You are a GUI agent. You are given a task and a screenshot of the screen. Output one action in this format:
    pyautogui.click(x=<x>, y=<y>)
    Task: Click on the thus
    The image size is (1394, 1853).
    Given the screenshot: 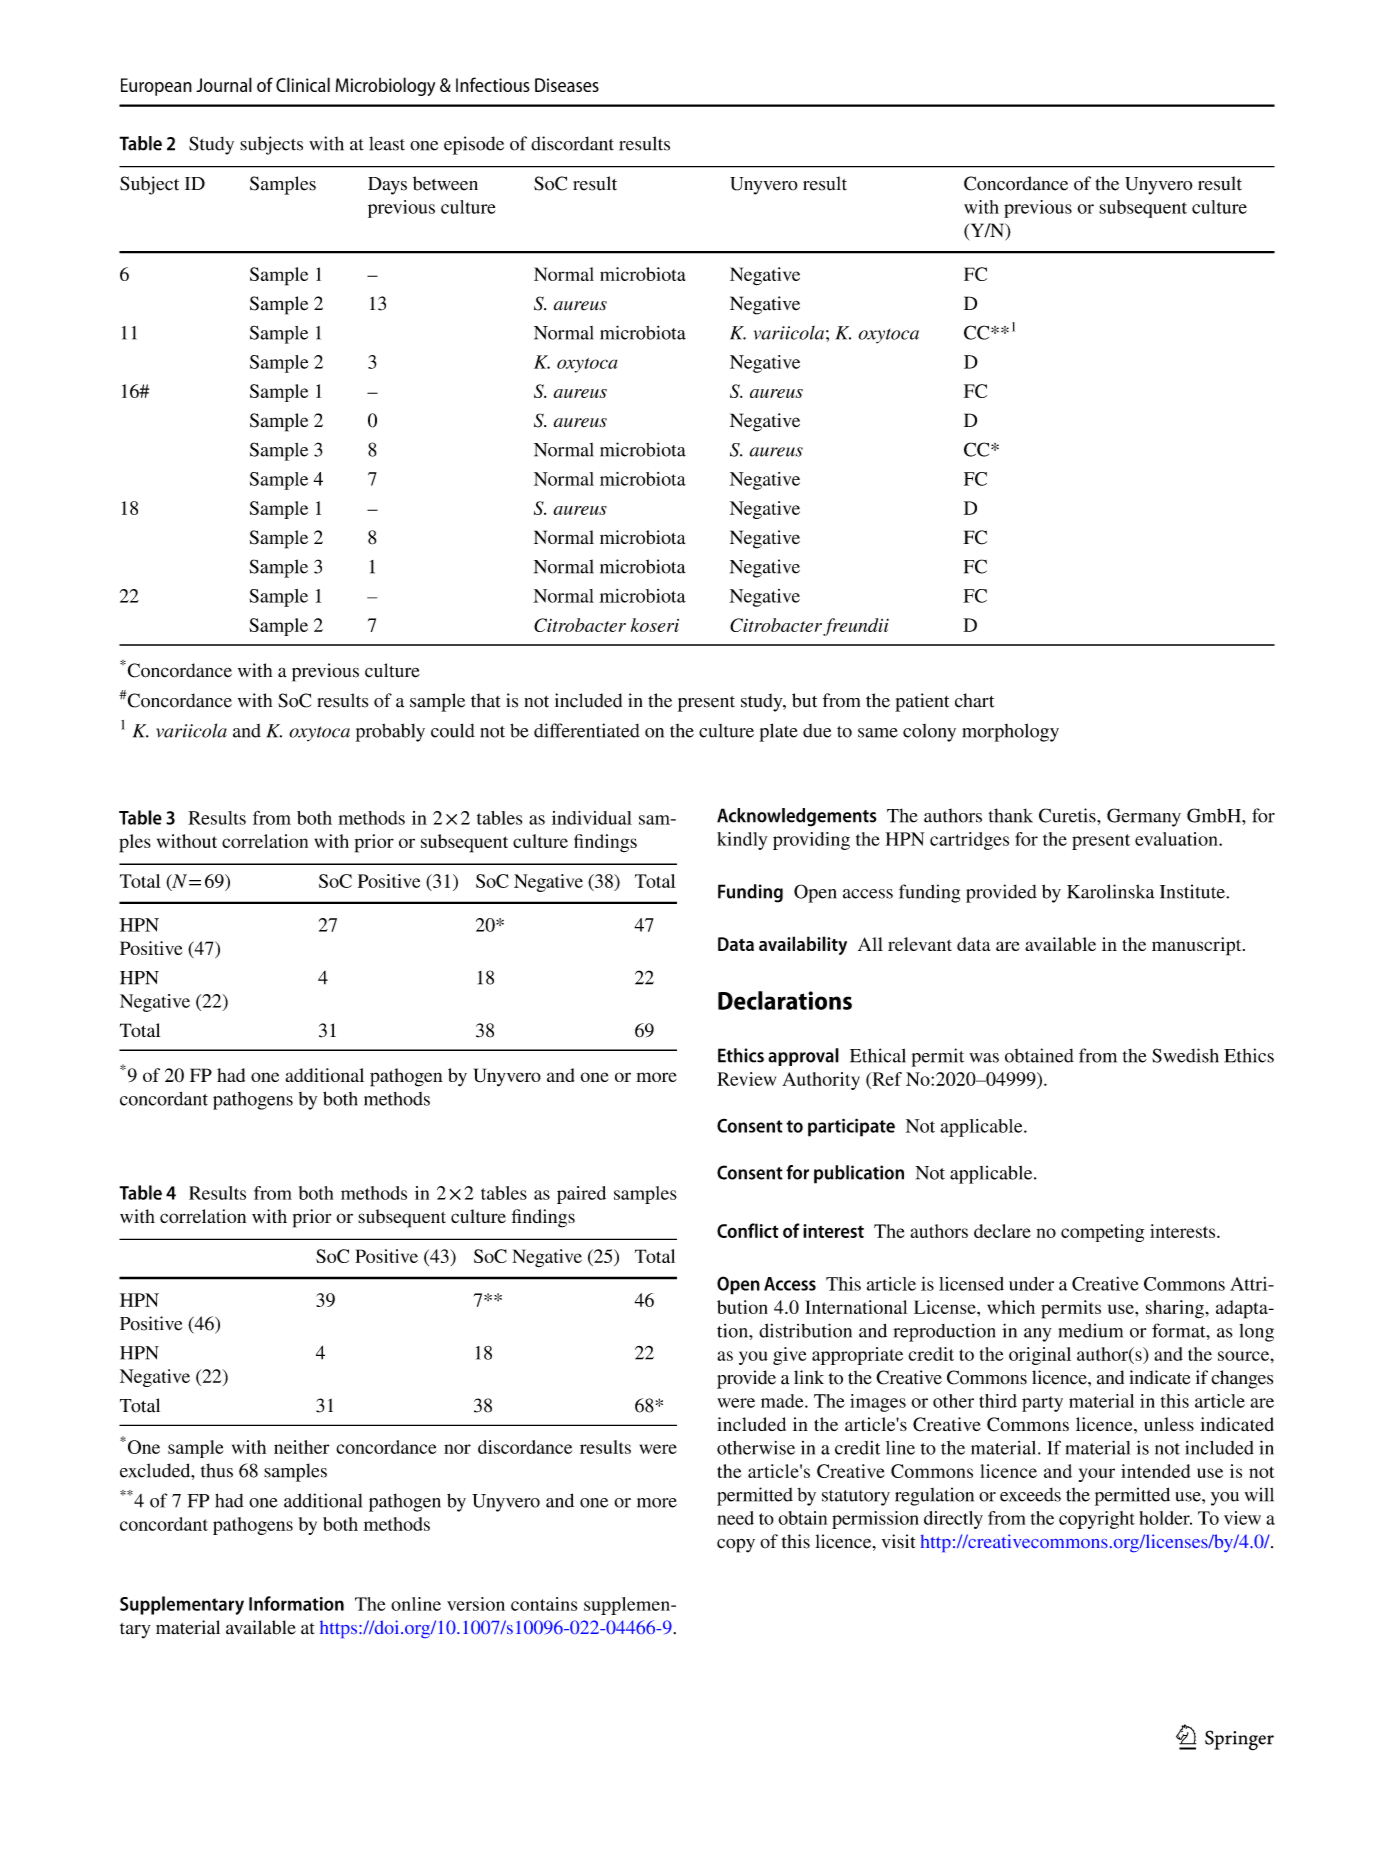 What is the action you would take?
    pyautogui.click(x=217, y=1470)
